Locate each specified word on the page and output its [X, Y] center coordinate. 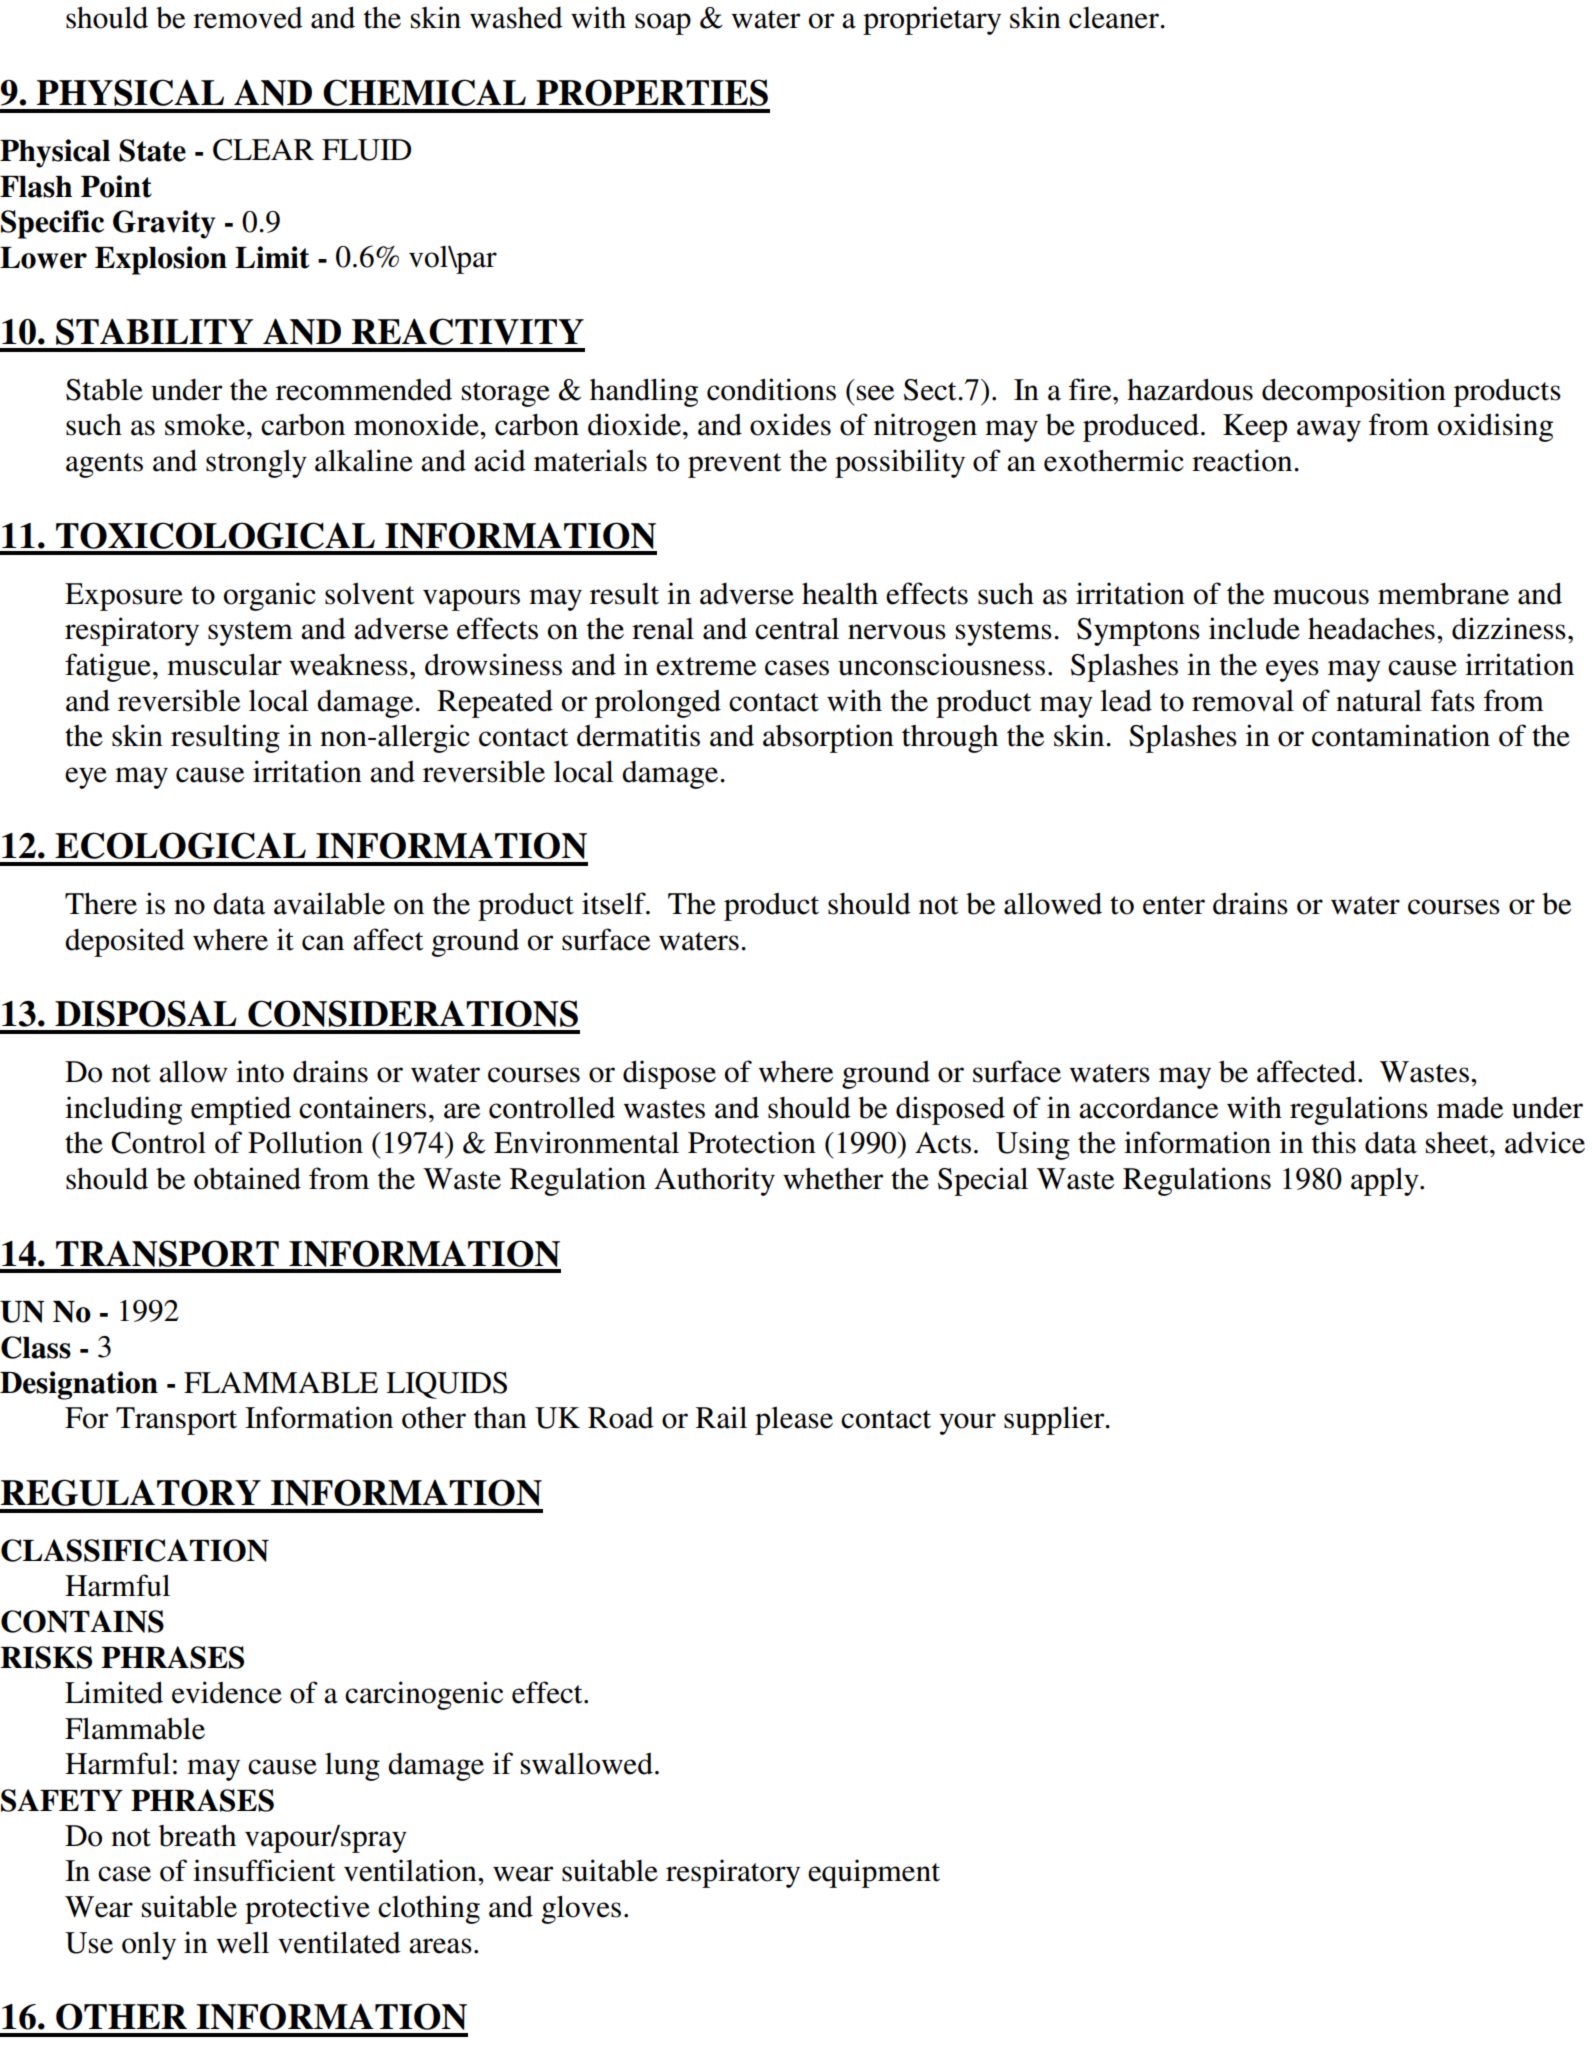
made [1470, 1108]
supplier [1055, 1420]
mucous [1321, 597]
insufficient [264, 1870]
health [840, 593]
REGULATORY [131, 1492]
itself [615, 903]
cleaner [1115, 18]
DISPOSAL [146, 1013]
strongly [256, 463]
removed [248, 18]
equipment [874, 1873]
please [794, 1420]
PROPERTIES [652, 92]
